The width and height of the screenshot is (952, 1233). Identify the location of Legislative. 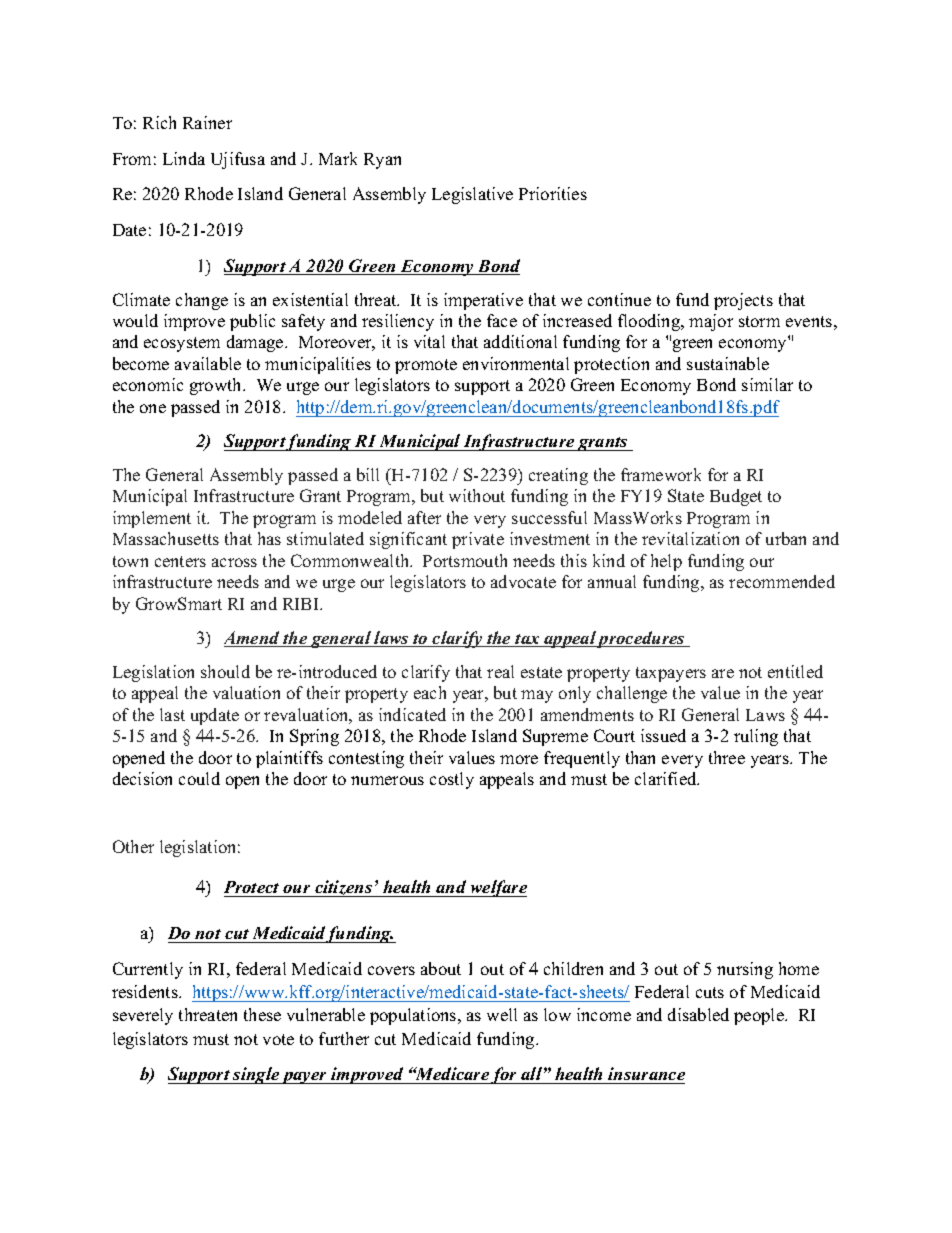
(472, 195).
